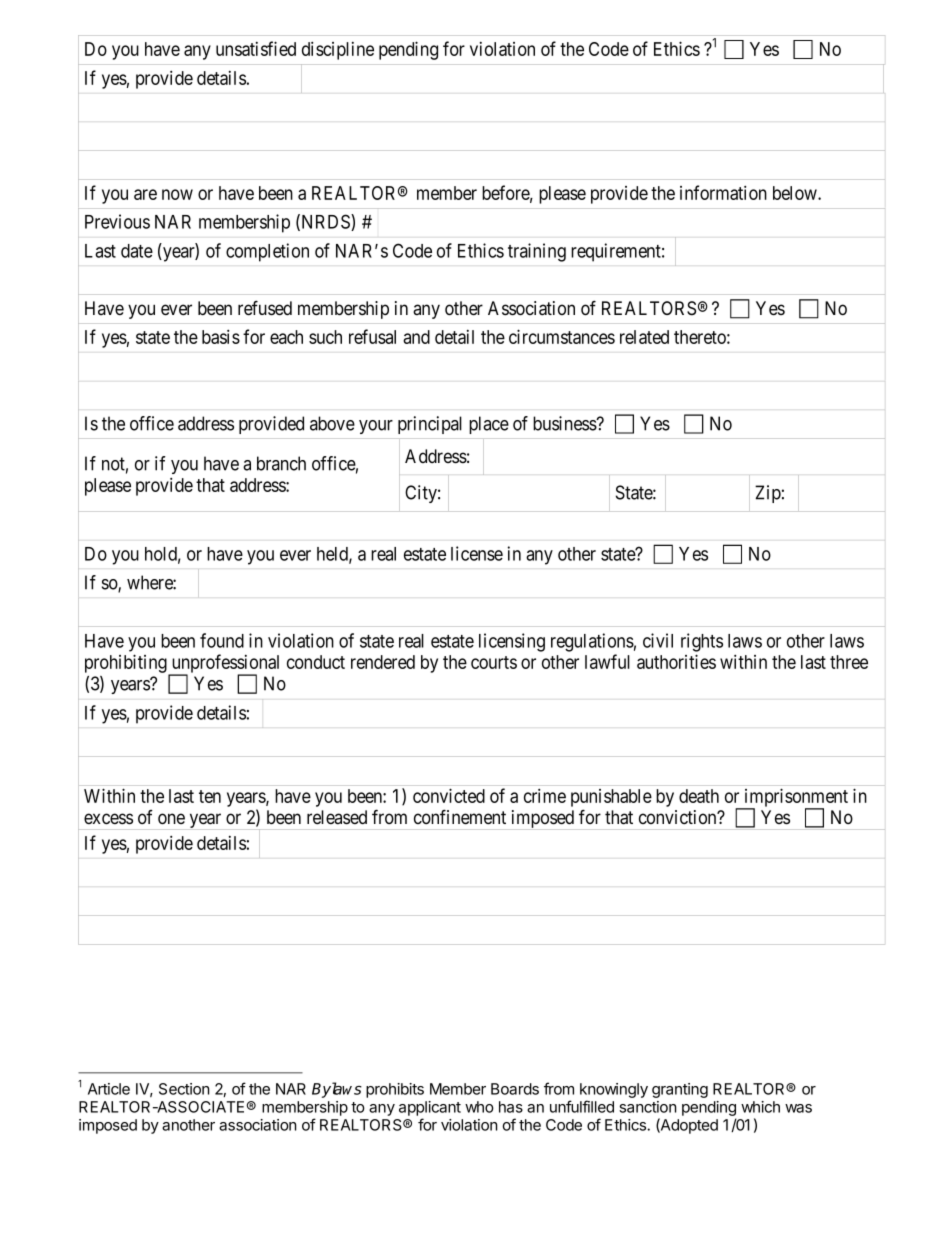 Image resolution: width=952 pixels, height=1233 pixels. Describe the element at coordinates (184, 1089) in the screenshot. I see `Section` at that location.
